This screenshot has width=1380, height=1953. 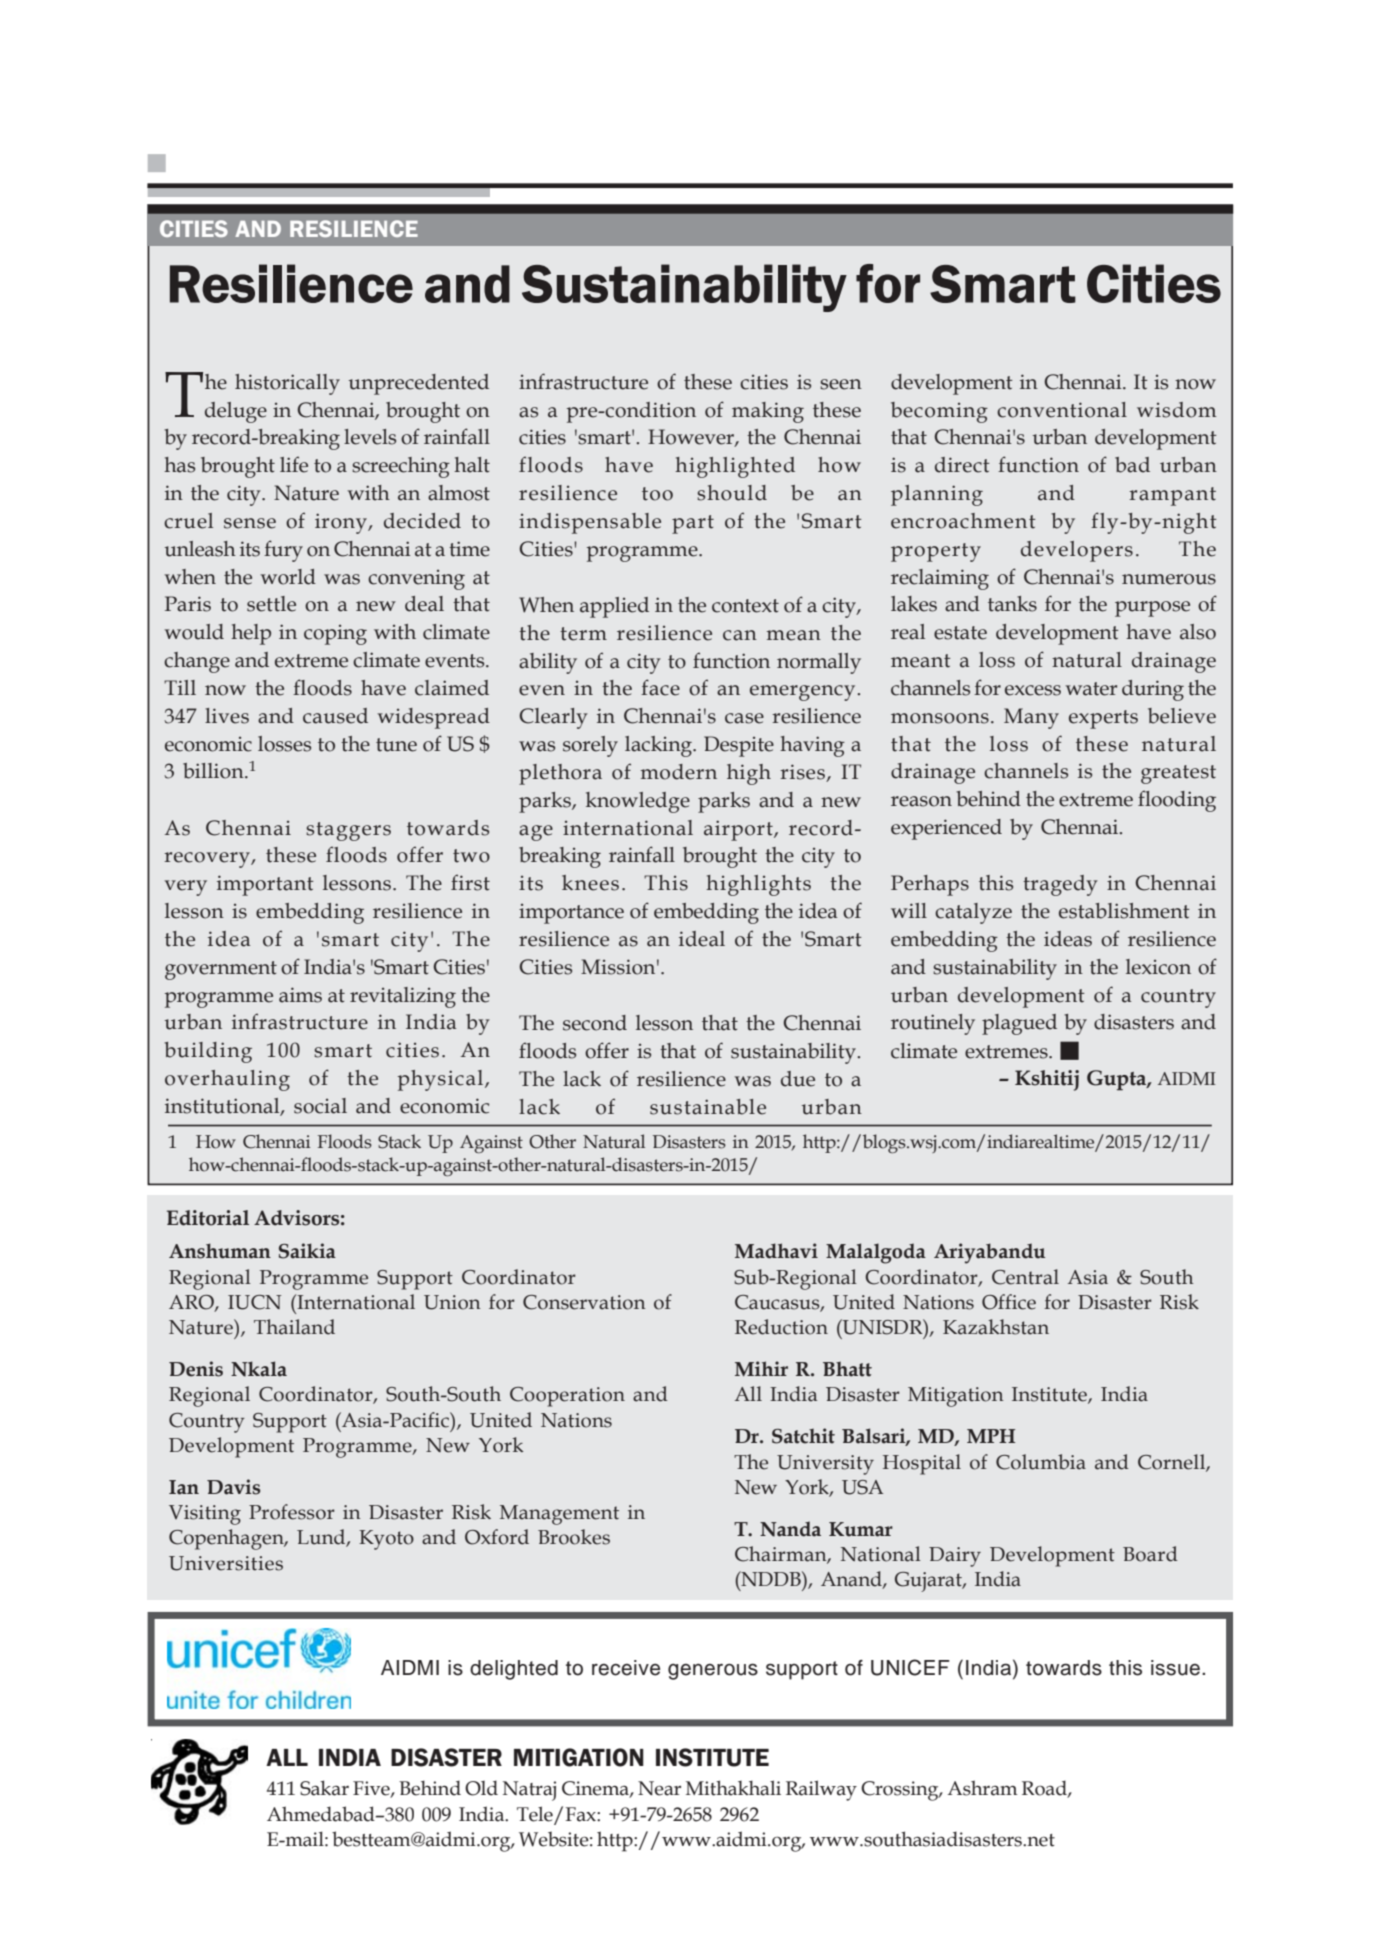 What do you see at coordinates (234, 1487) in the screenshot?
I see `Davis` at bounding box center [234, 1487].
